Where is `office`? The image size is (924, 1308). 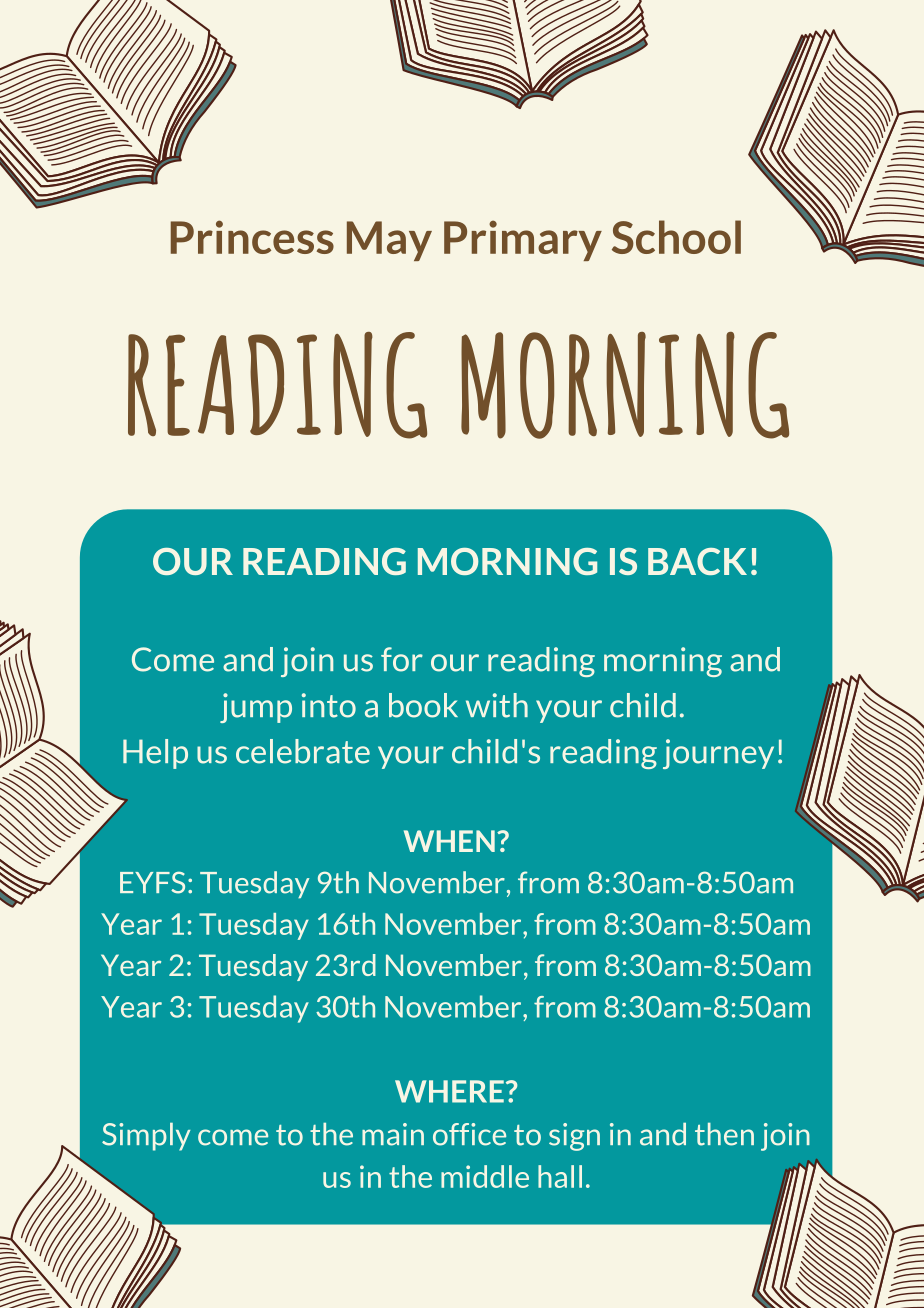 office is located at coordinates (469, 1134).
